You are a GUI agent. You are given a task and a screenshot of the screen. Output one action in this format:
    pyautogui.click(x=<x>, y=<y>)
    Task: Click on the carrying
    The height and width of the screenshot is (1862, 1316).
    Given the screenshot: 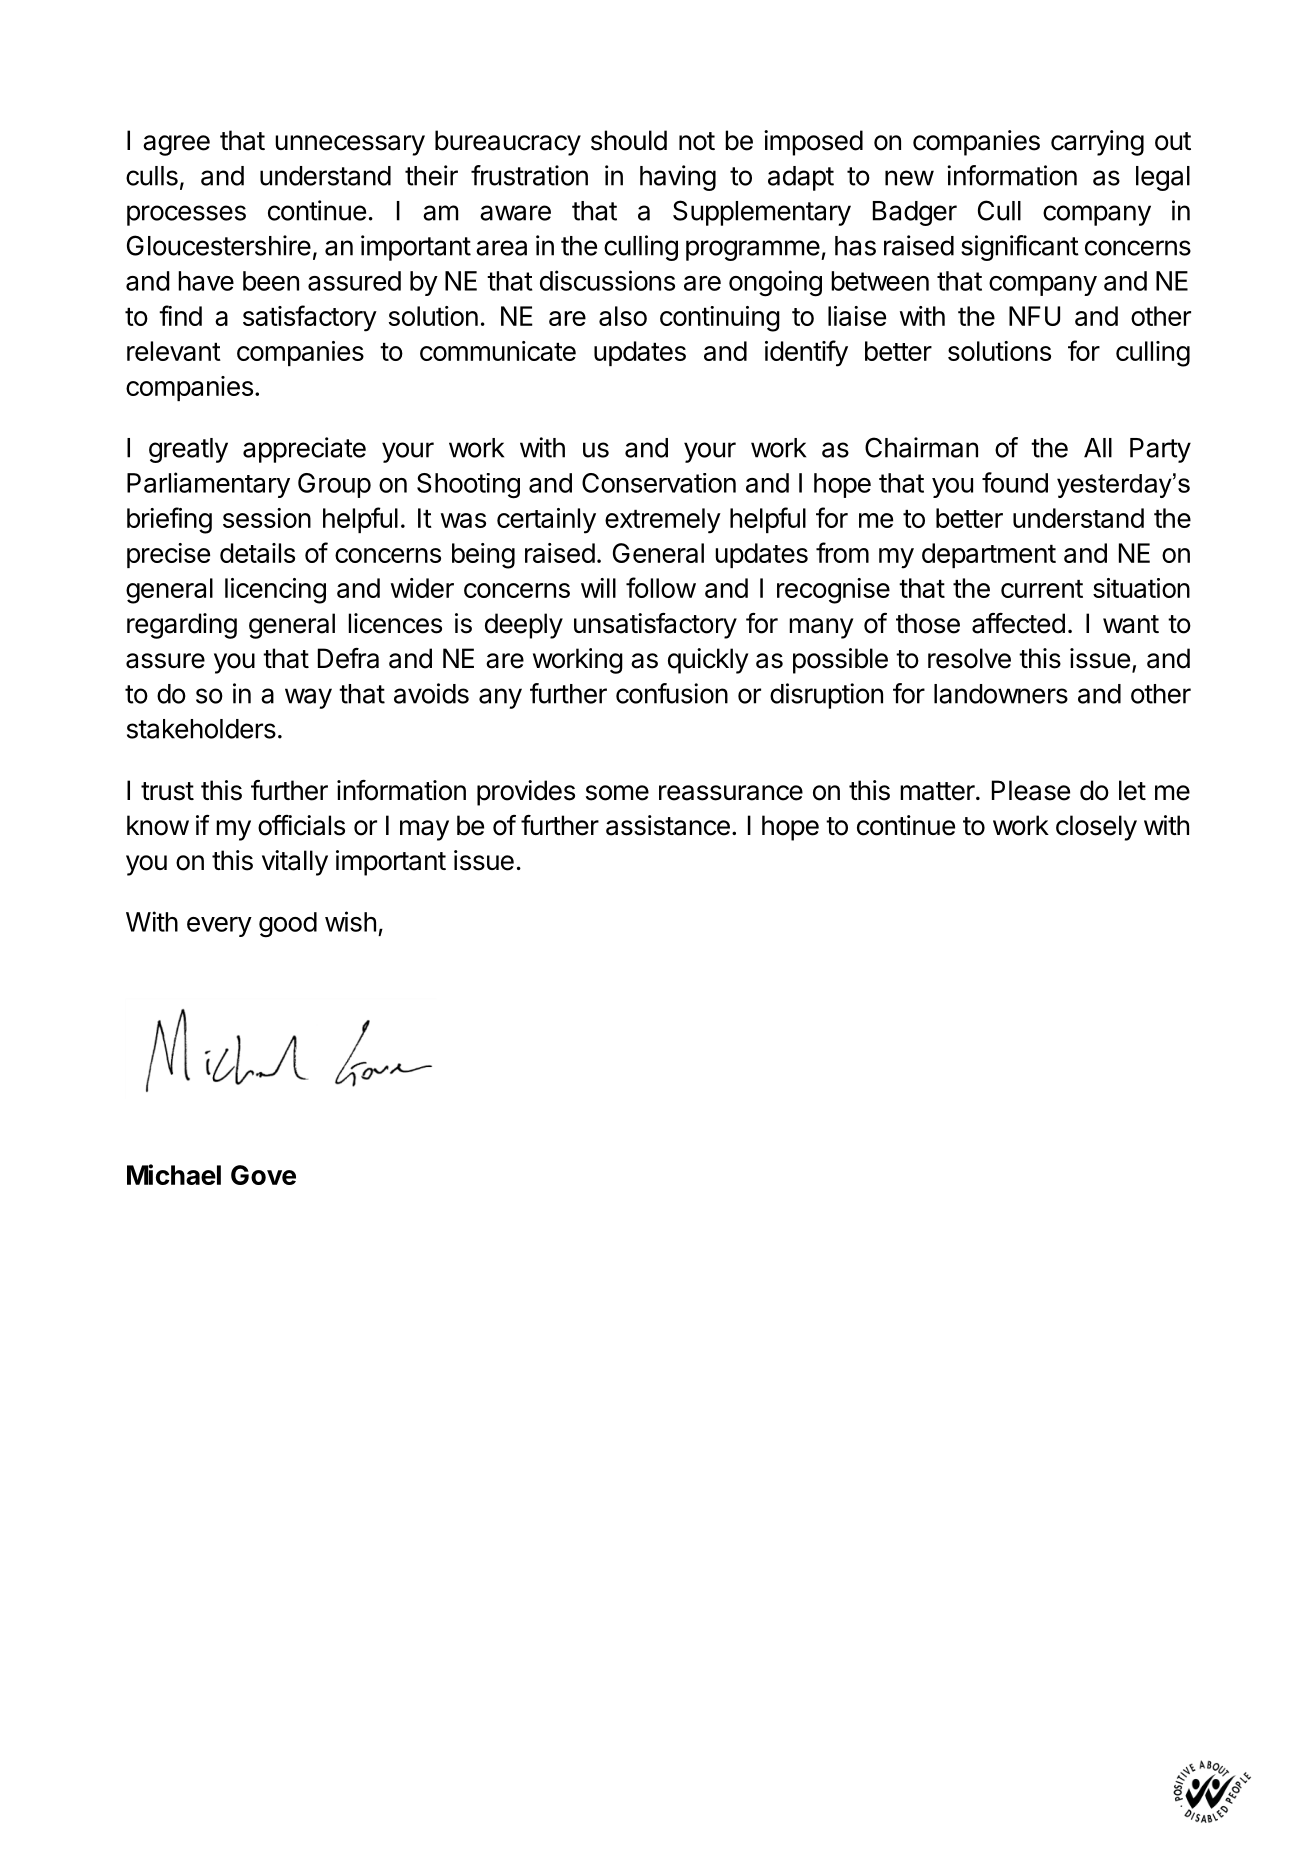 What is the action you would take?
    pyautogui.click(x=1097, y=143)
